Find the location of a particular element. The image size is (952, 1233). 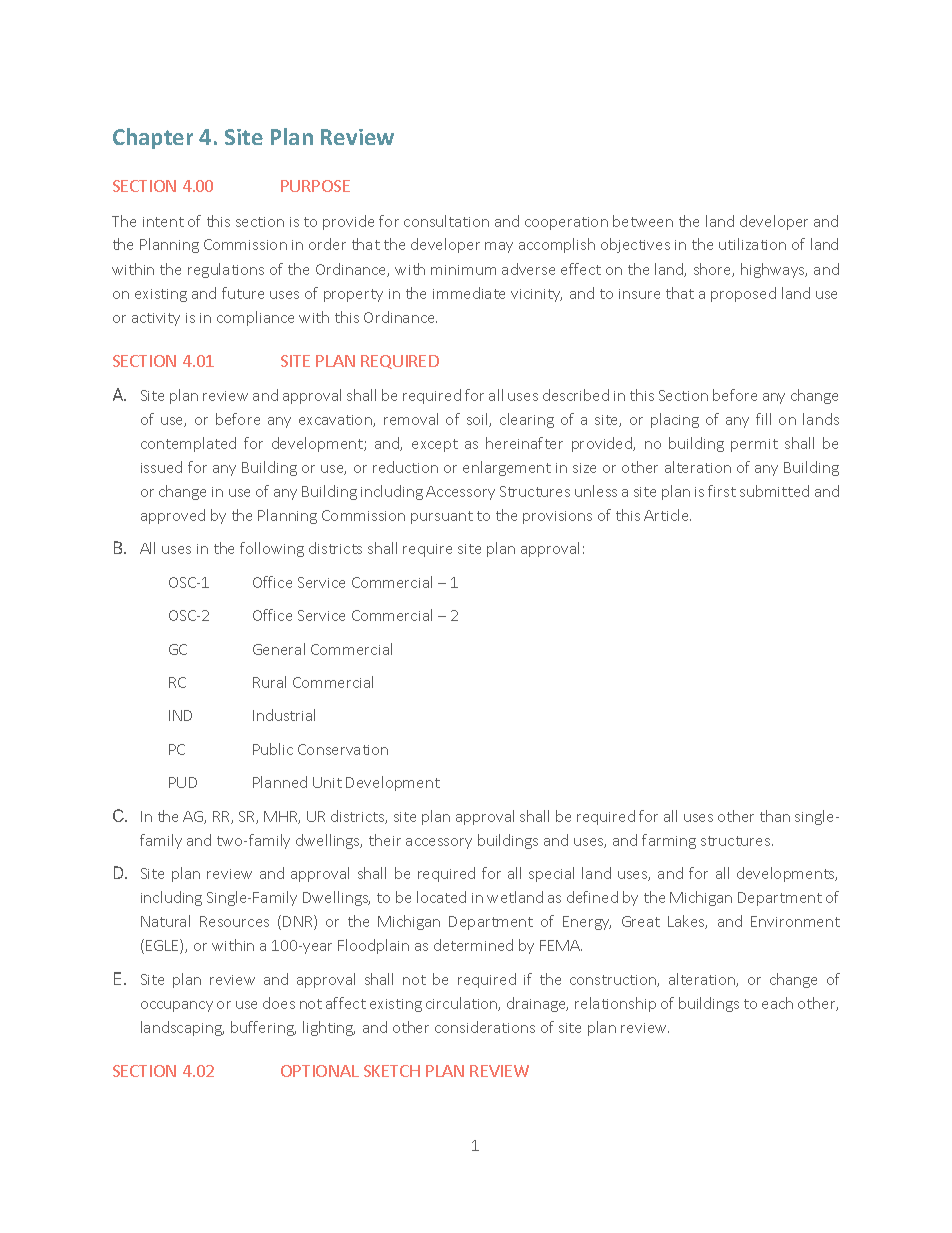

buffering is located at coordinates (263, 1028).
